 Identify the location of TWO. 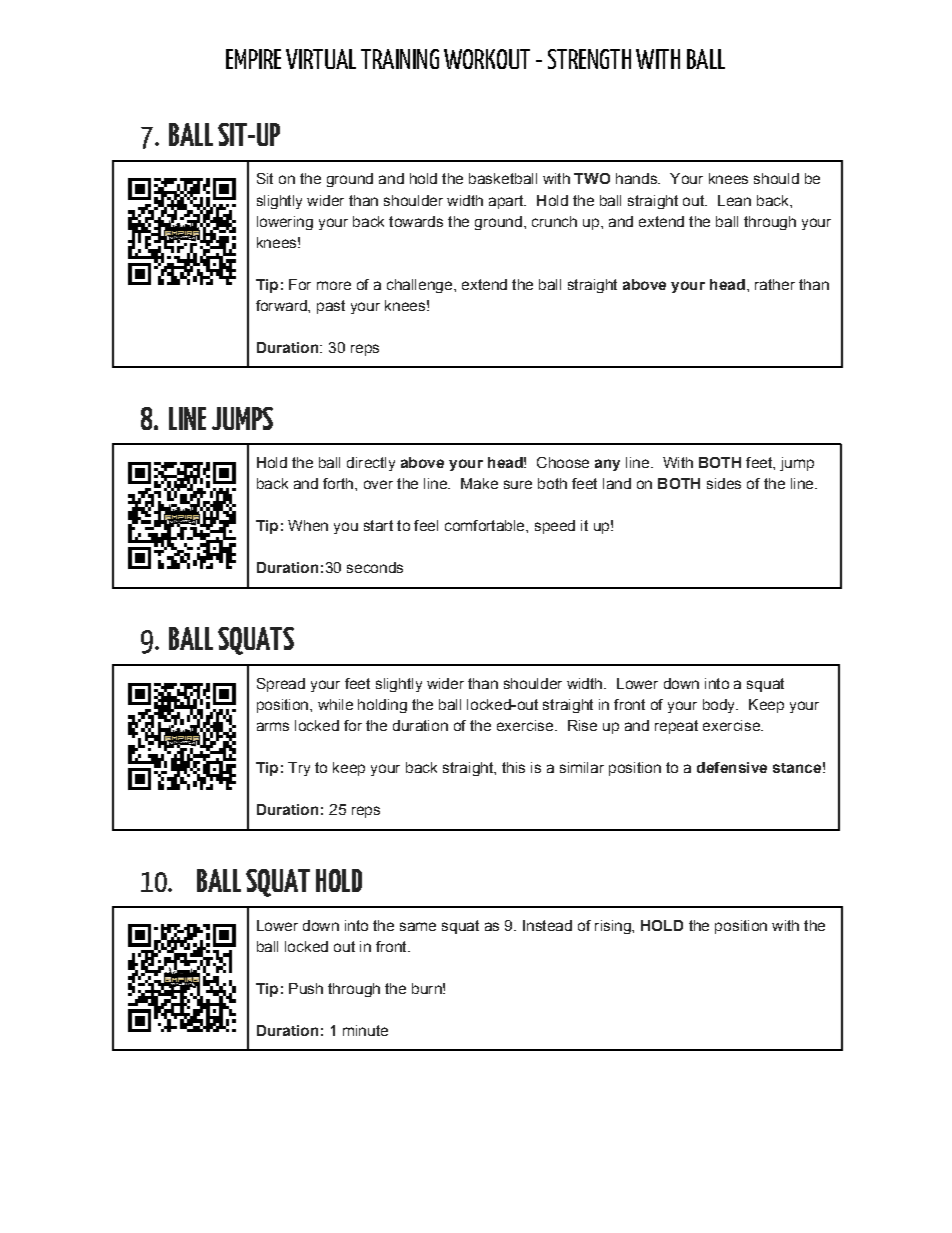
(592, 178).
